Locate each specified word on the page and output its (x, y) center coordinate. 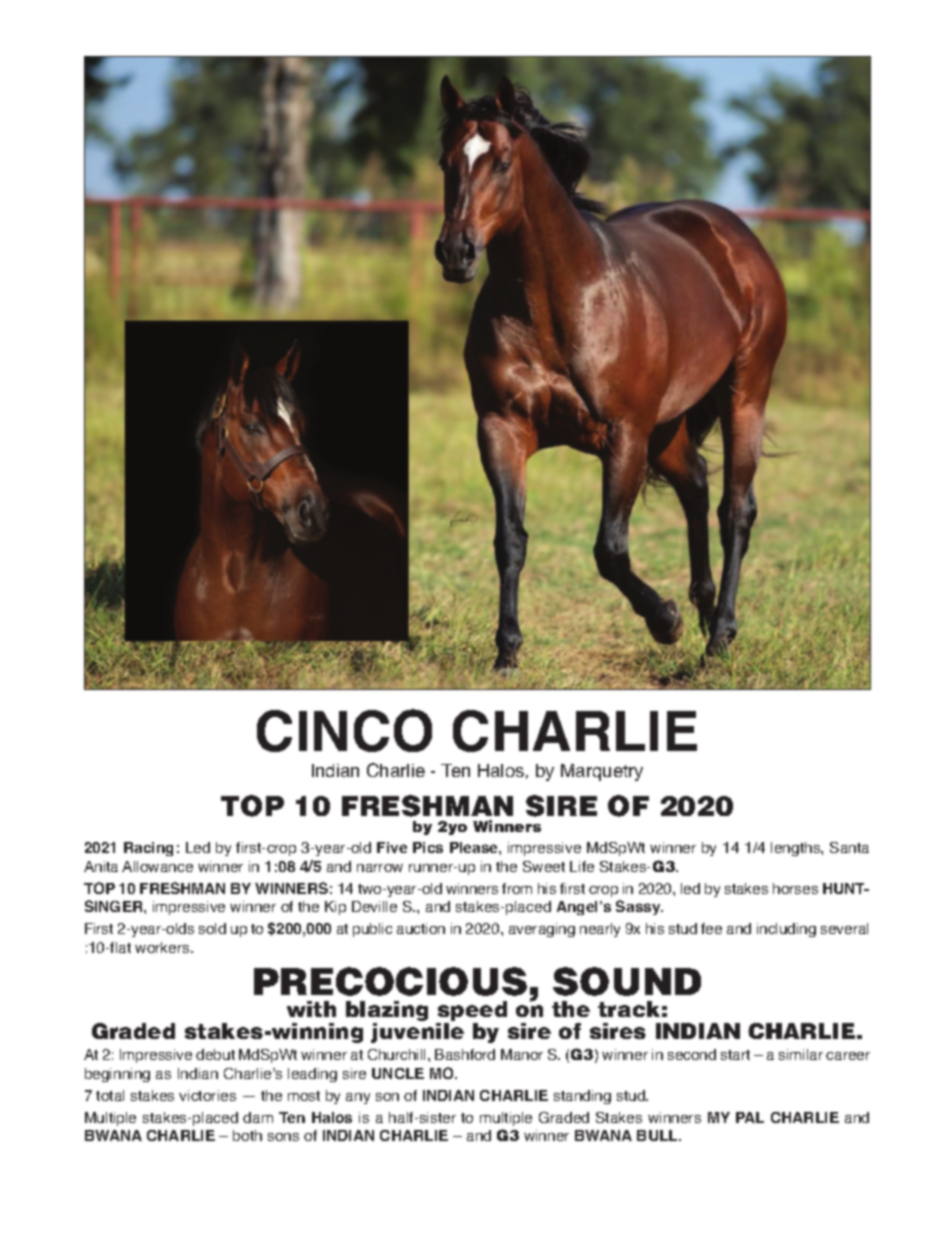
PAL (750, 1117)
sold (212, 928)
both (247, 1135)
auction (421, 928)
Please (475, 847)
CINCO (344, 730)
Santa (849, 847)
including (786, 930)
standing (582, 1097)
